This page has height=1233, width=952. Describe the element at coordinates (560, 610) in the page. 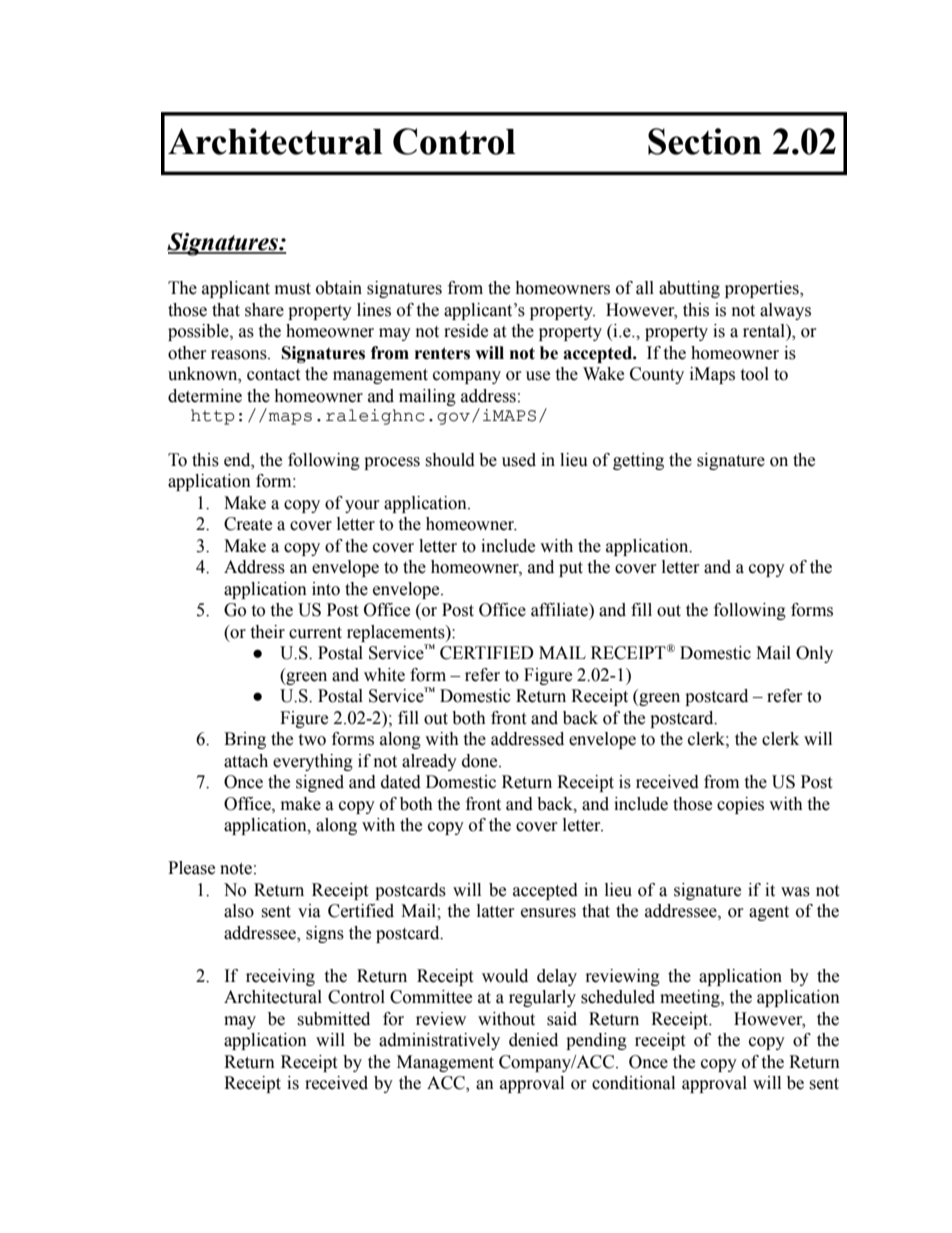

I see `affiliate` at that location.
